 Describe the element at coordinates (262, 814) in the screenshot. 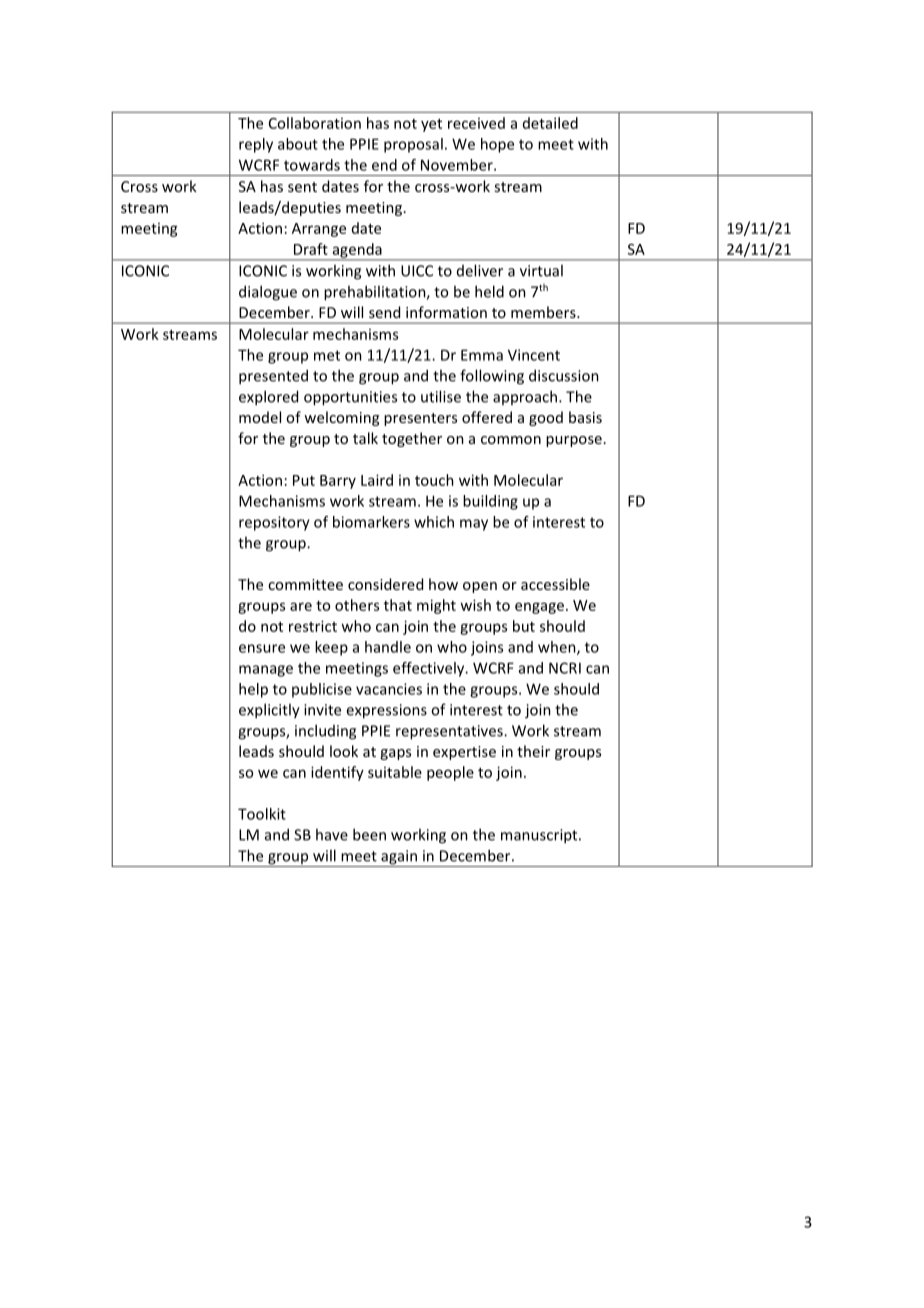

I see `Toolkit` at that location.
